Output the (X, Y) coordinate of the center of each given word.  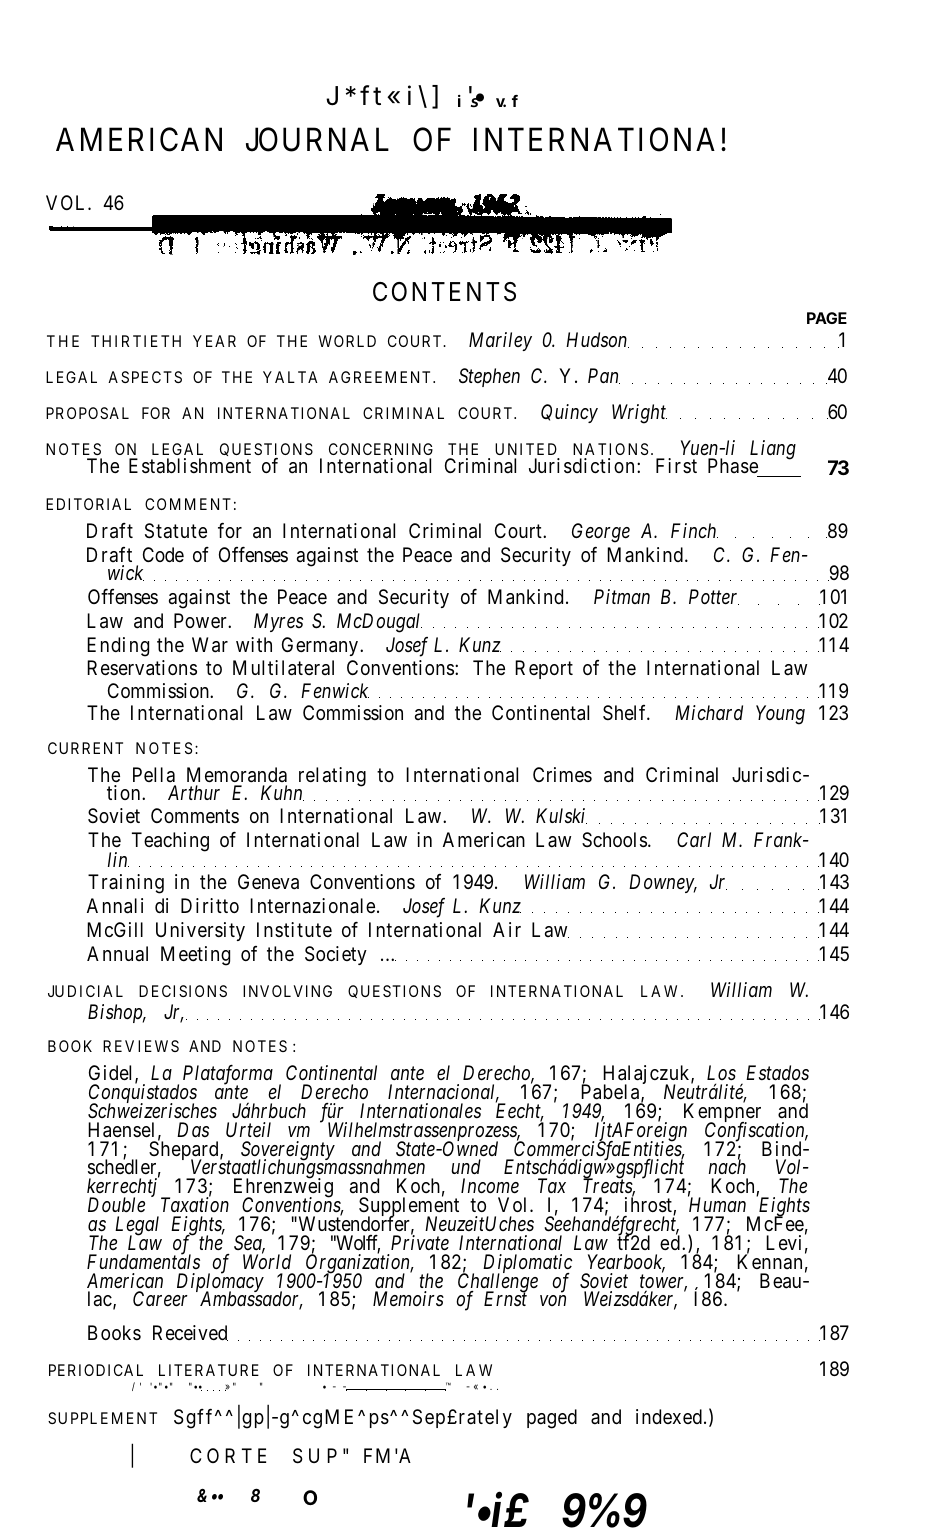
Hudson (597, 340)
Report (544, 669)
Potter (714, 597)
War (210, 645)
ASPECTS (145, 377)
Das (193, 1129)
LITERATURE (209, 1370)
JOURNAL (317, 140)
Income (490, 1185)
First (676, 465)
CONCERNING (381, 449)
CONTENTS (444, 292)
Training (126, 884)
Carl (694, 839)
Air (507, 929)
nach (727, 1166)
